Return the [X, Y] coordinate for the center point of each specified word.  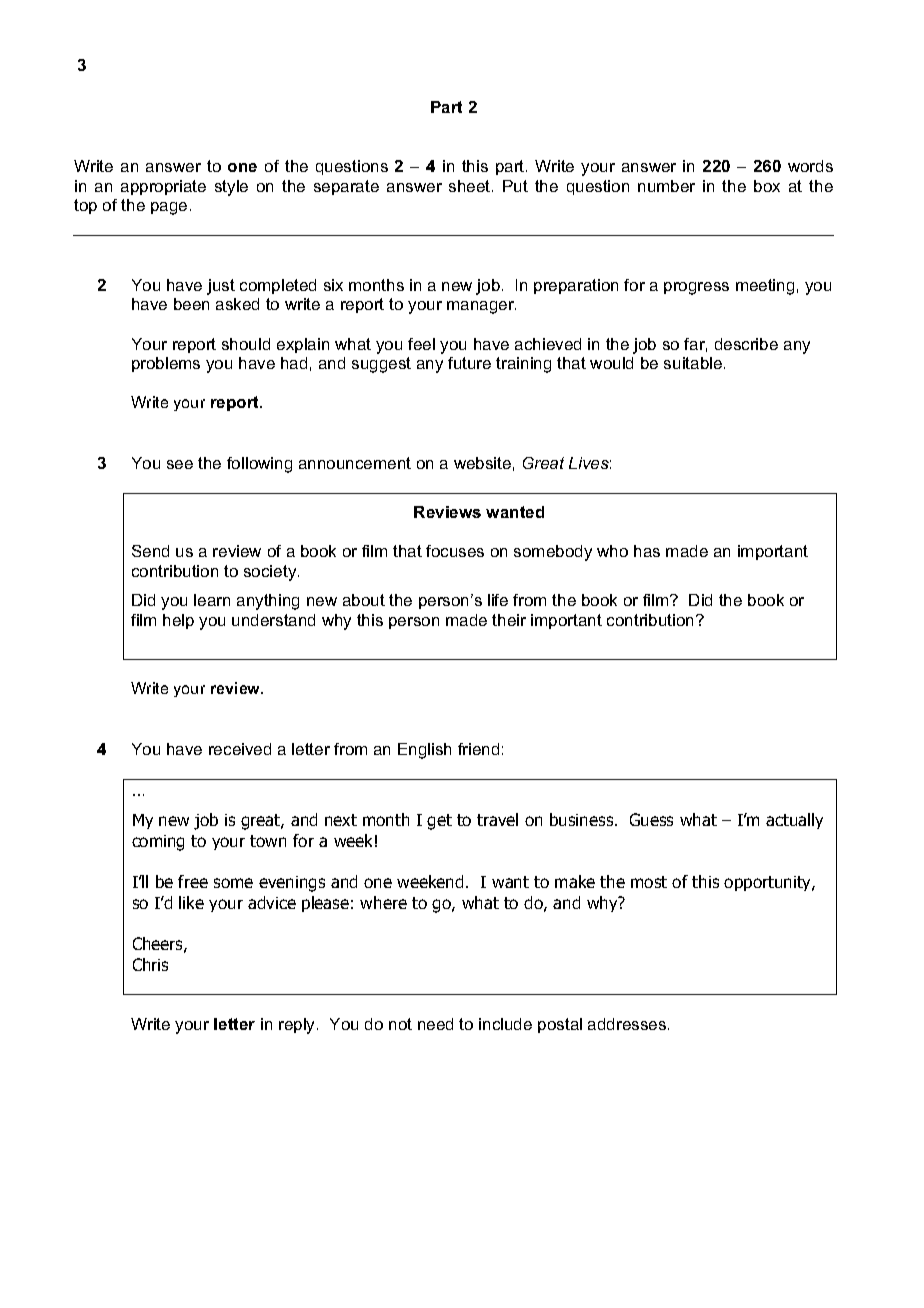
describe [746, 344]
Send [150, 551]
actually [794, 821]
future [469, 363]
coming [158, 843]
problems [166, 364]
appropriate [163, 187]
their [509, 620]
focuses [455, 551]
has [647, 551]
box [767, 186]
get [439, 822]
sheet [471, 186]
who [612, 551]
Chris [150, 964]
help [178, 621]
